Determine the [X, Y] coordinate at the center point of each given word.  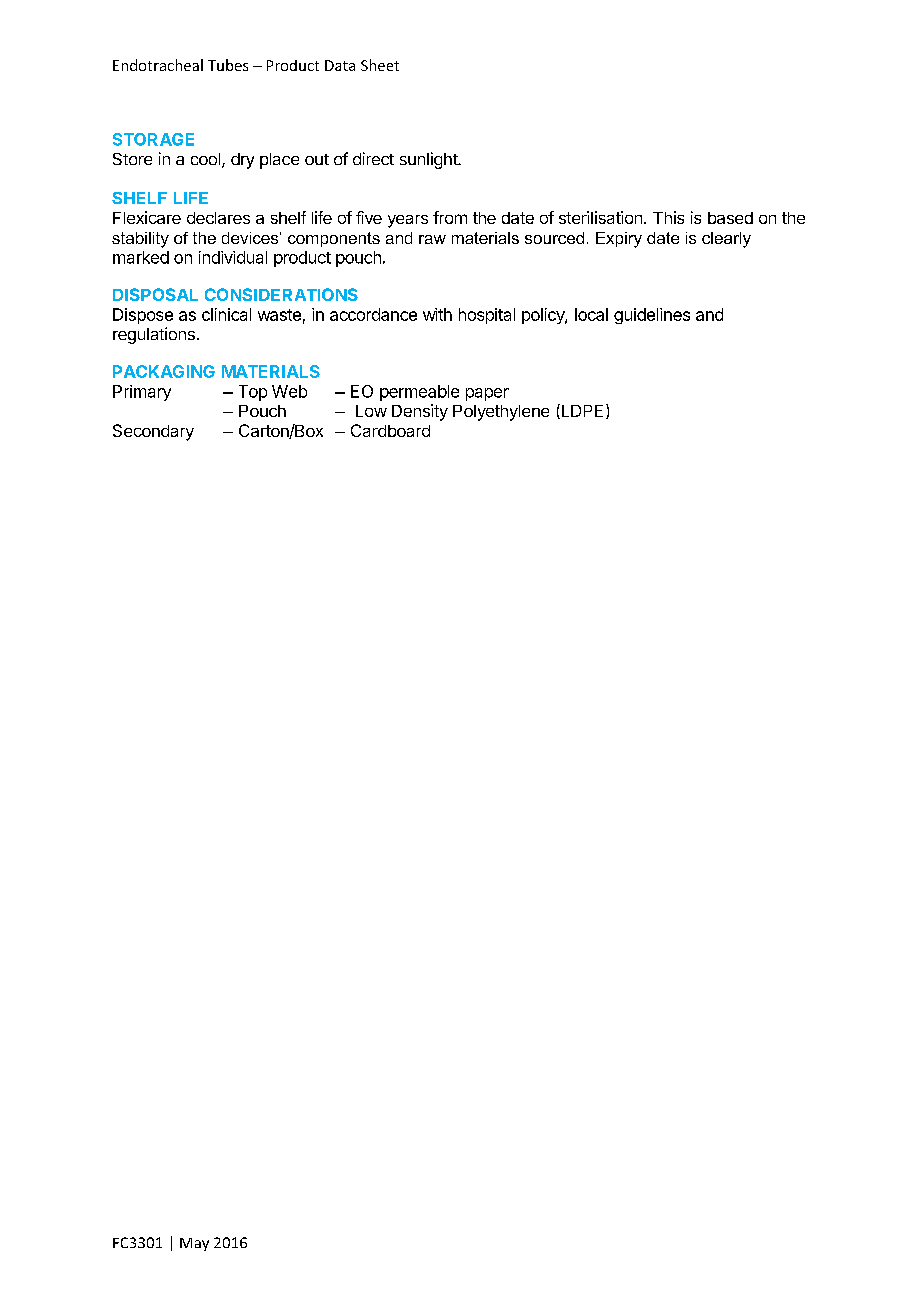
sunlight [429, 160]
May [194, 1244]
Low [371, 411]
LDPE [581, 411]
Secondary [153, 432]
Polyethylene [501, 413]
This [668, 217]
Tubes [228, 65]
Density [420, 412]
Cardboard [390, 430]
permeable [419, 393]
